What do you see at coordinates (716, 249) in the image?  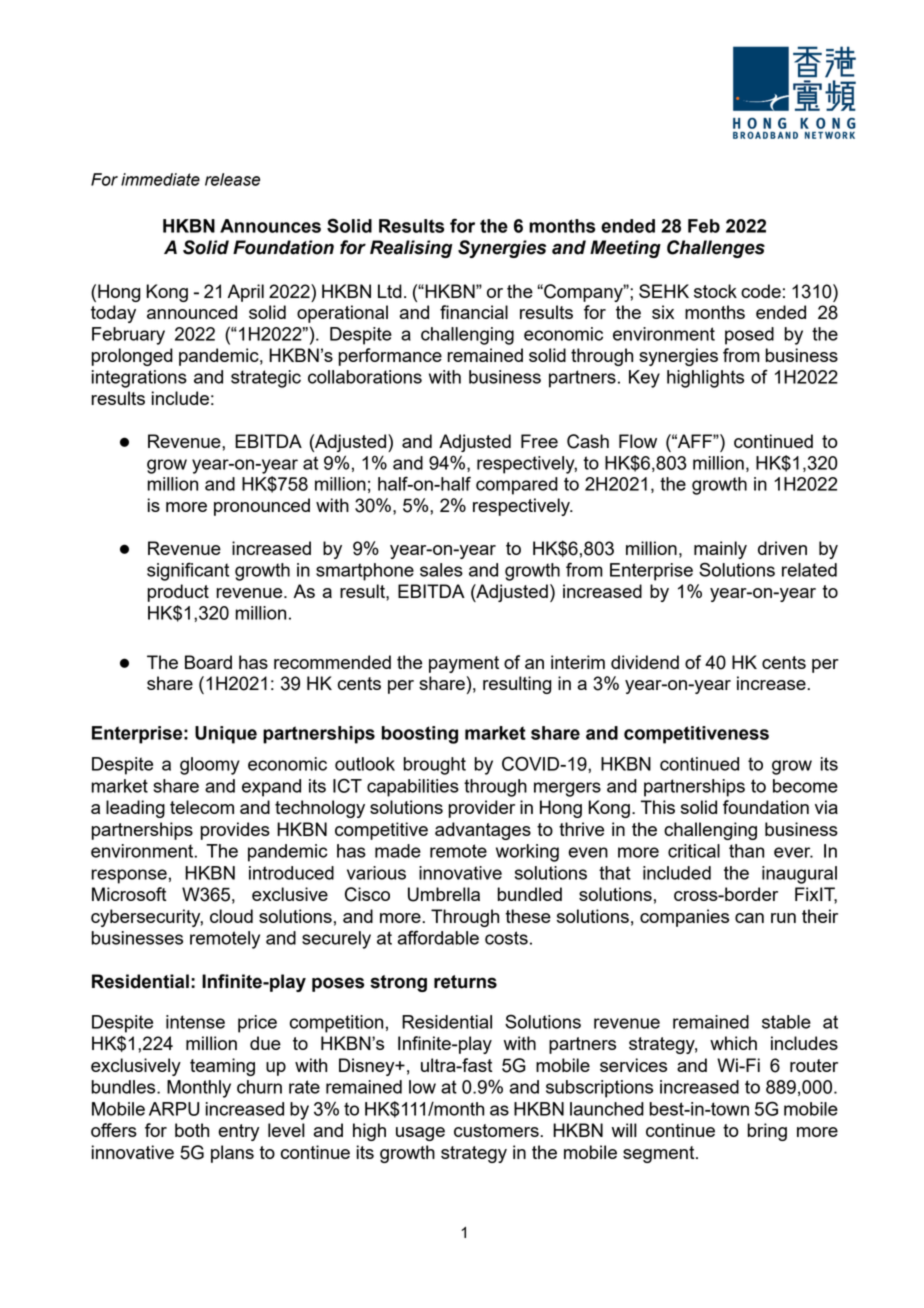 I see `Challenges` at bounding box center [716, 249].
